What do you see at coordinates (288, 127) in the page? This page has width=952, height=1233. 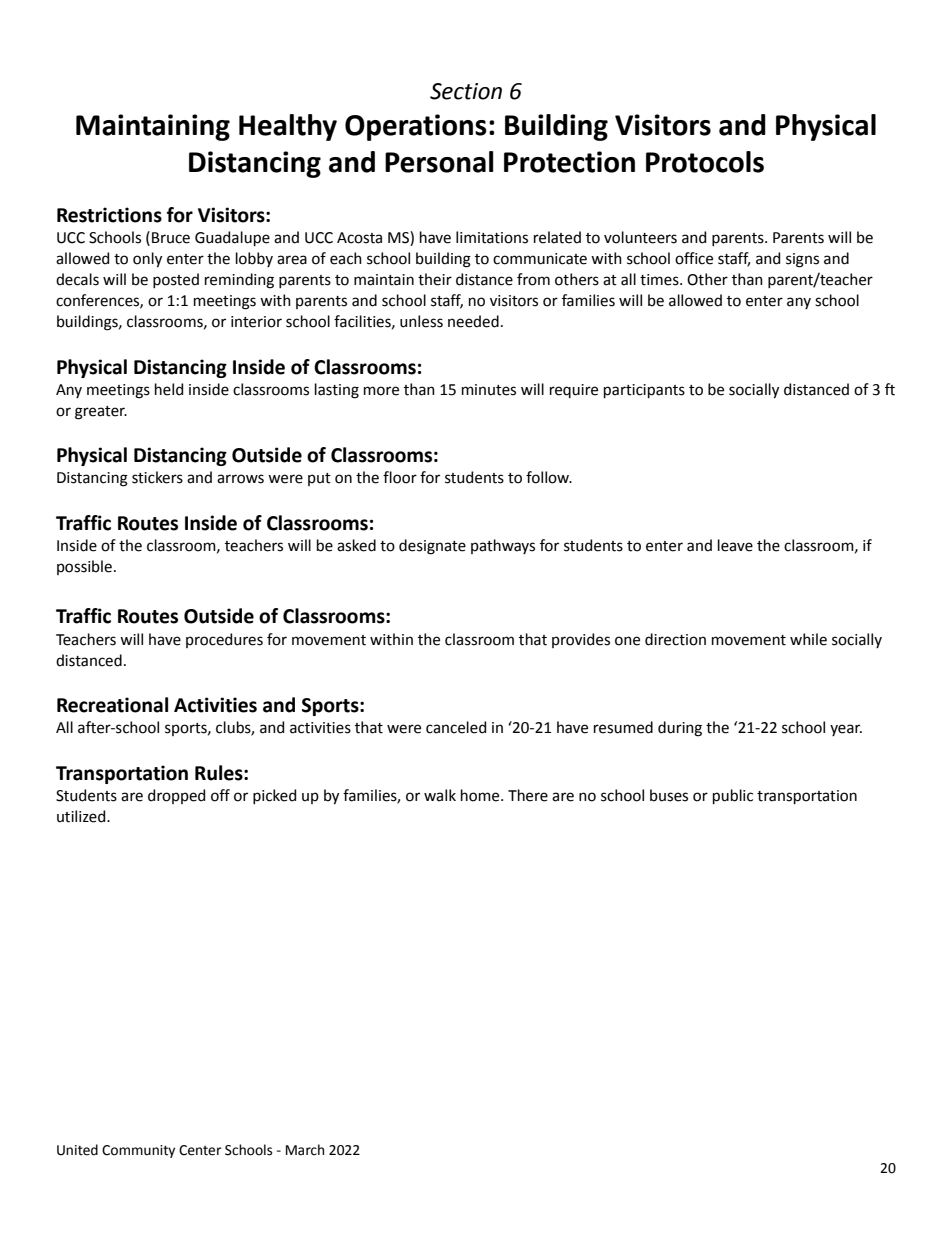 I see `Healthy` at bounding box center [288, 127].
